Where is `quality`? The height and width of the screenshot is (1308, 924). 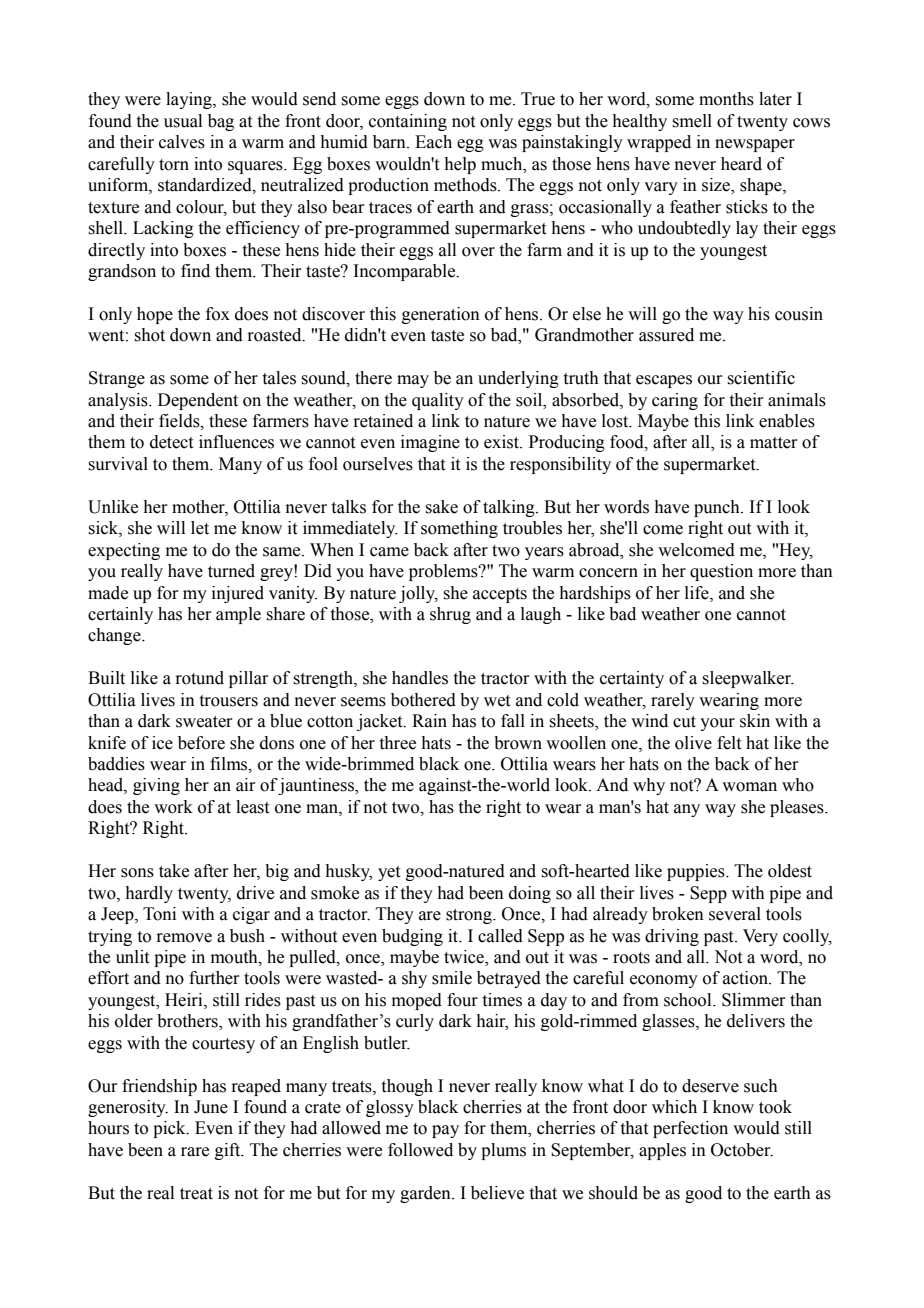
quality is located at coordinates (438, 401).
